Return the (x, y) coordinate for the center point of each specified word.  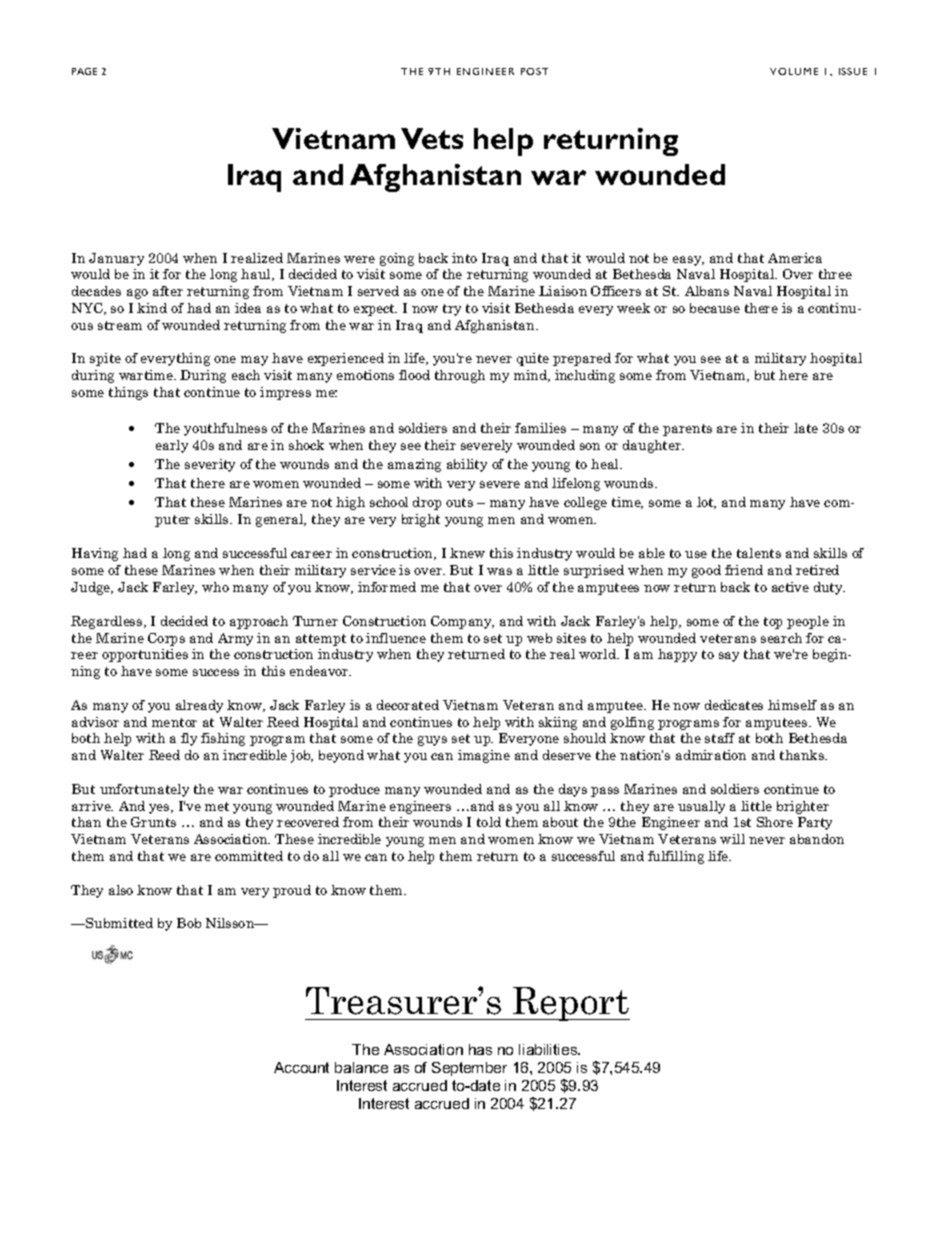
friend (744, 570)
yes (160, 809)
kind (152, 308)
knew (467, 553)
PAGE (84, 71)
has (480, 1049)
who (215, 587)
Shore (775, 822)
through (460, 376)
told (489, 822)
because (715, 308)
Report (570, 1004)
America (795, 258)
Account (301, 1067)
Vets (432, 138)
